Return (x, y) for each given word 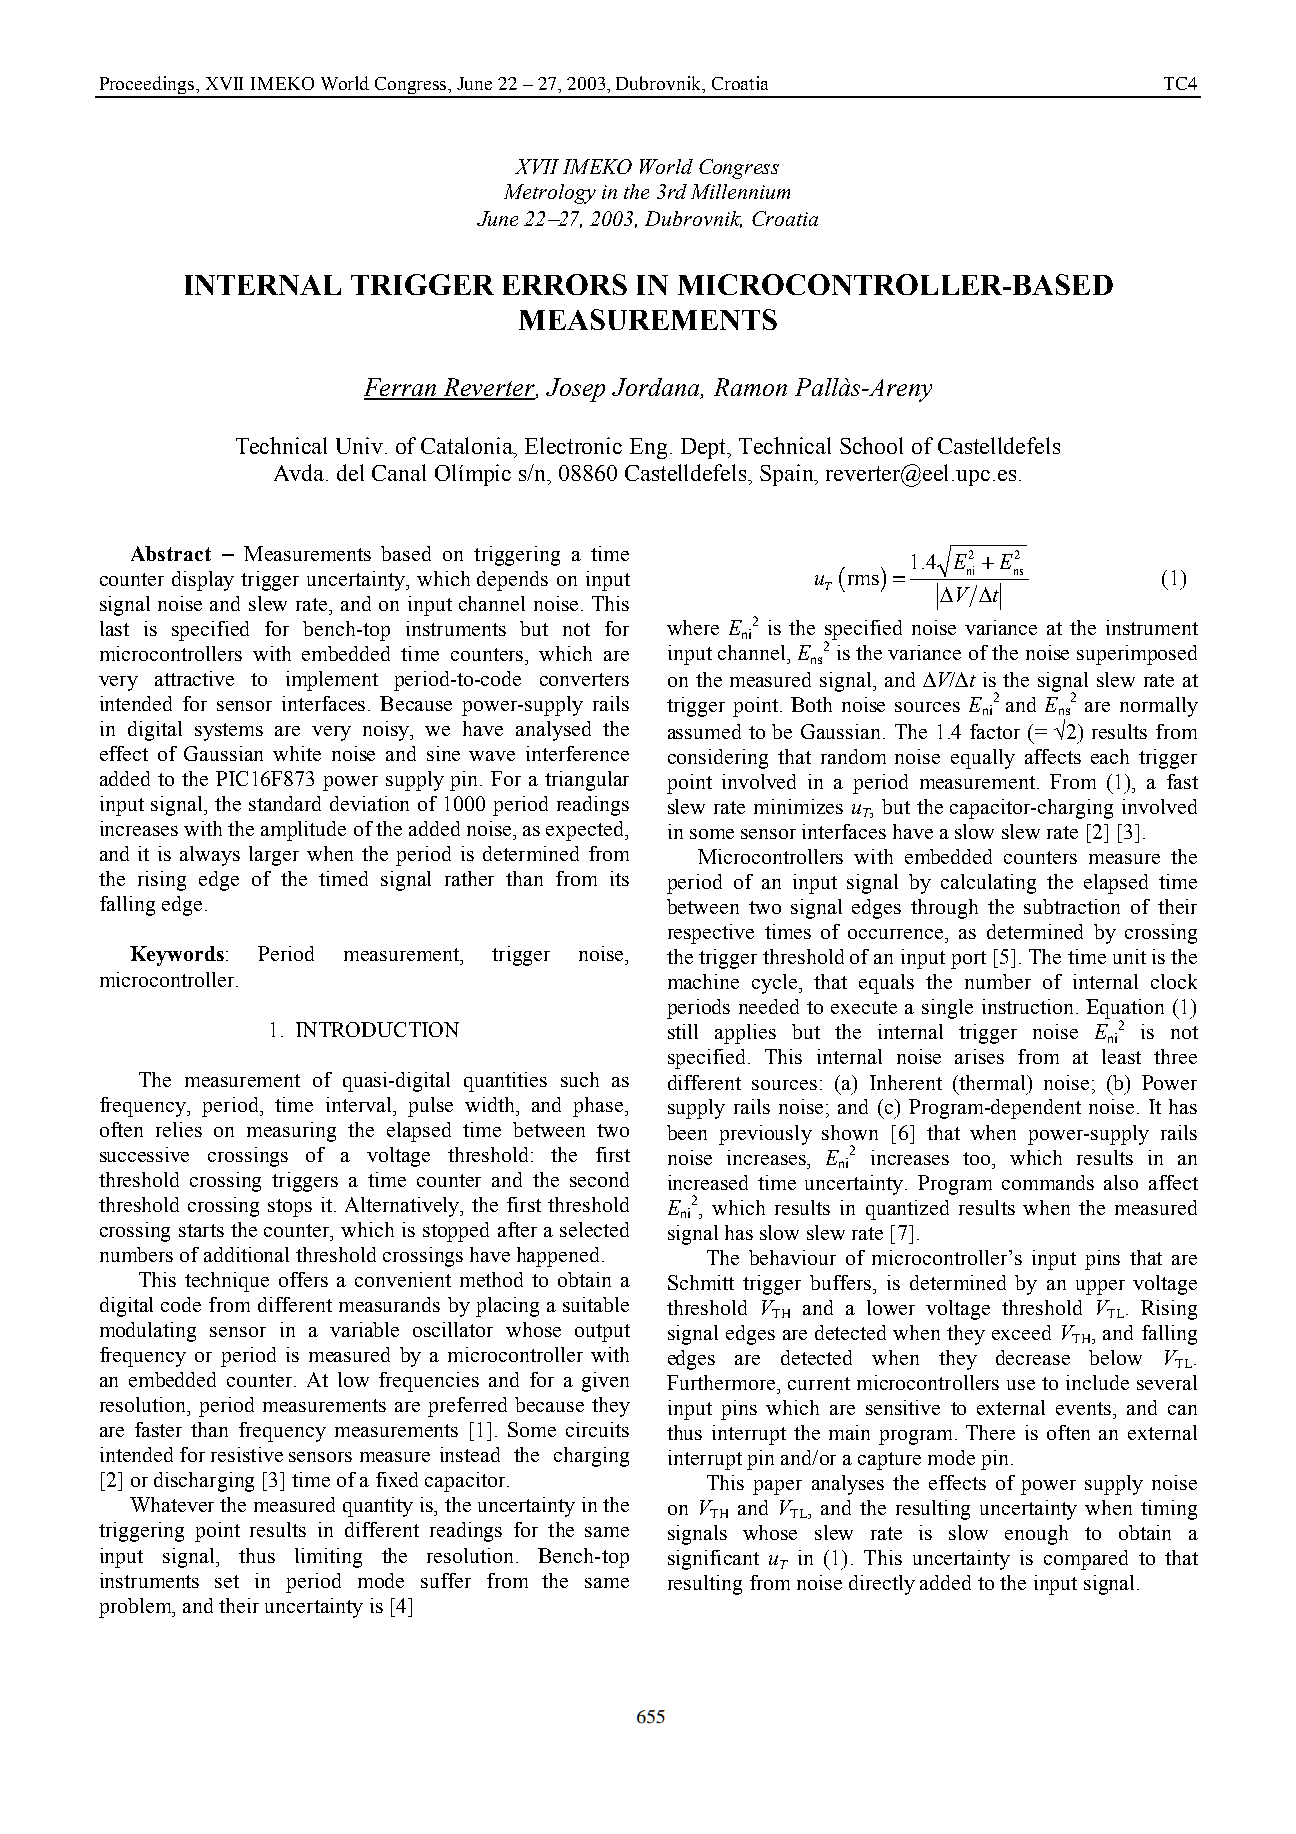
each (1110, 756)
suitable (596, 1304)
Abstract (171, 553)
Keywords (177, 956)
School (871, 445)
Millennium (740, 191)
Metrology (550, 194)
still (683, 1031)
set (227, 1581)
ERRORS (565, 284)
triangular (587, 781)
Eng (648, 448)
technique (227, 1282)
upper (1100, 1287)
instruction (1027, 1006)
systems (229, 732)
